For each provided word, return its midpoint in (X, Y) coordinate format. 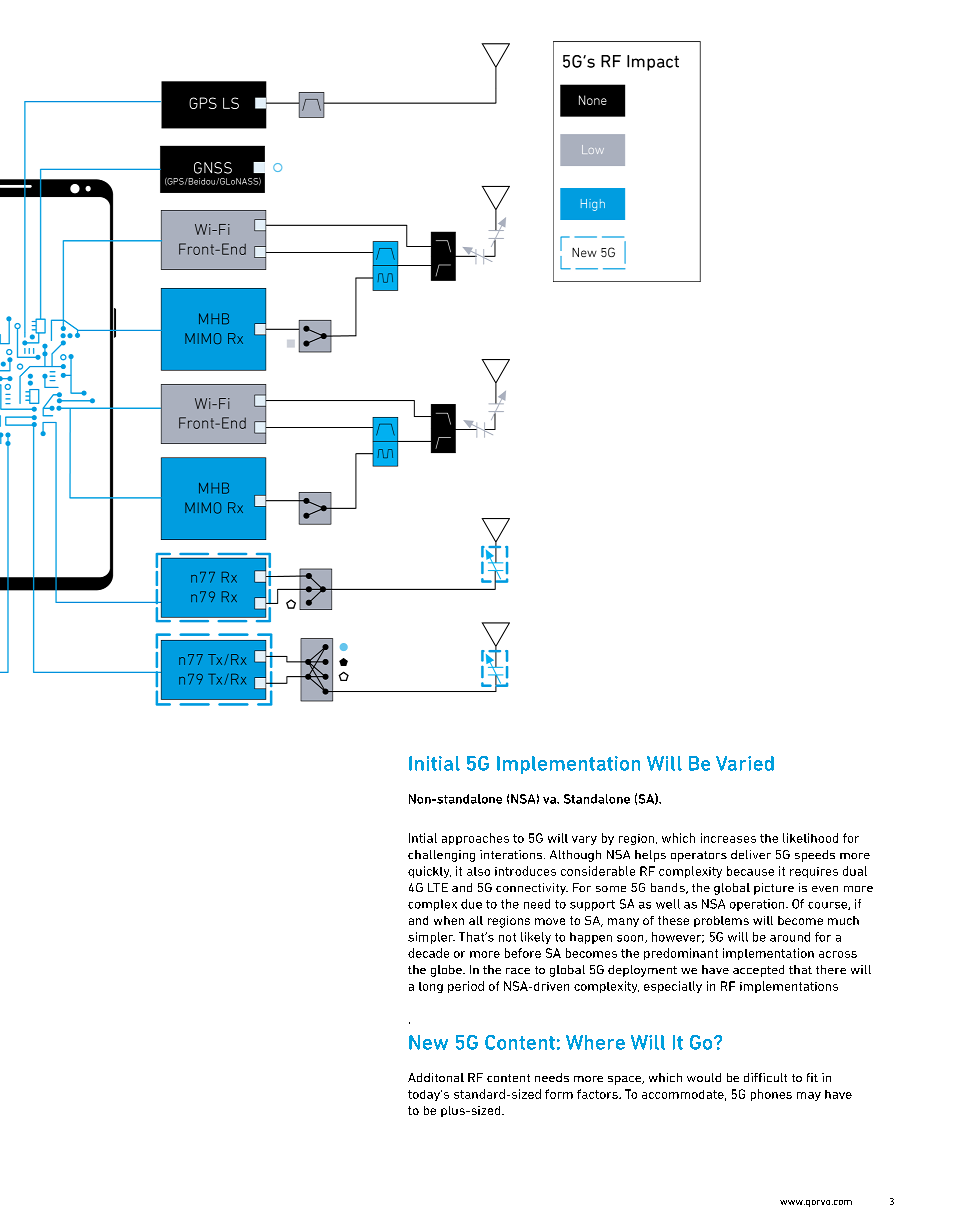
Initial (434, 763)
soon (631, 939)
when (449, 920)
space (626, 1080)
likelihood (810, 838)
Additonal (436, 1077)
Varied (745, 763)
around (790, 937)
